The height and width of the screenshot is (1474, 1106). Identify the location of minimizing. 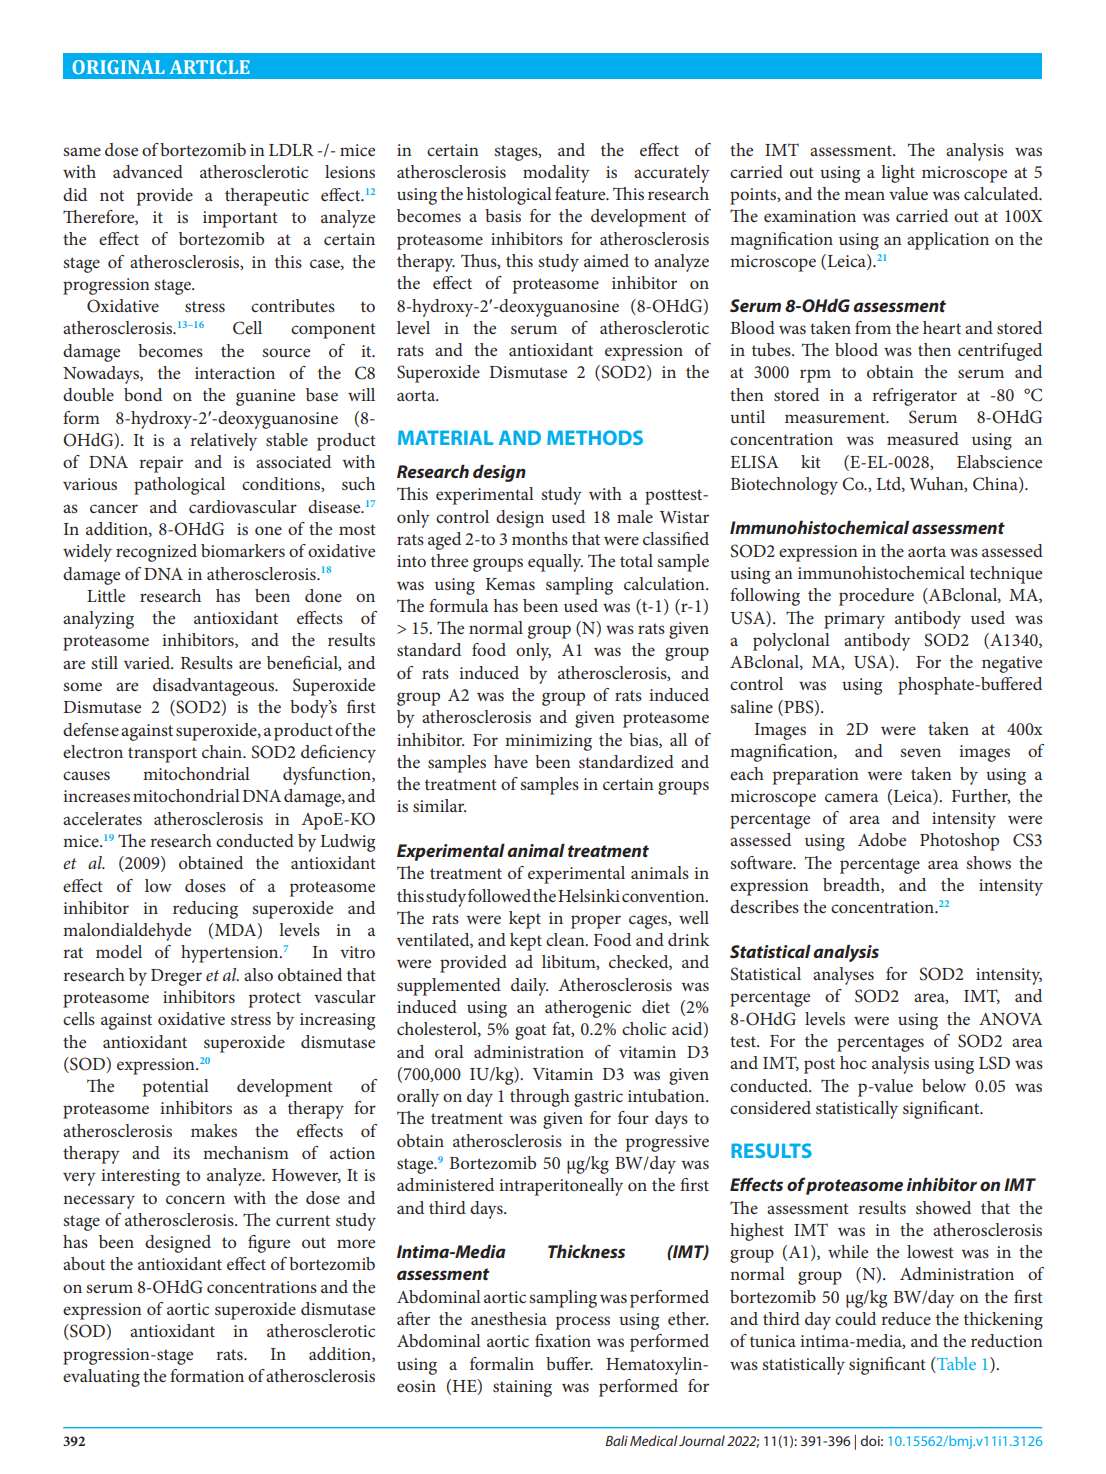
(548, 742).
